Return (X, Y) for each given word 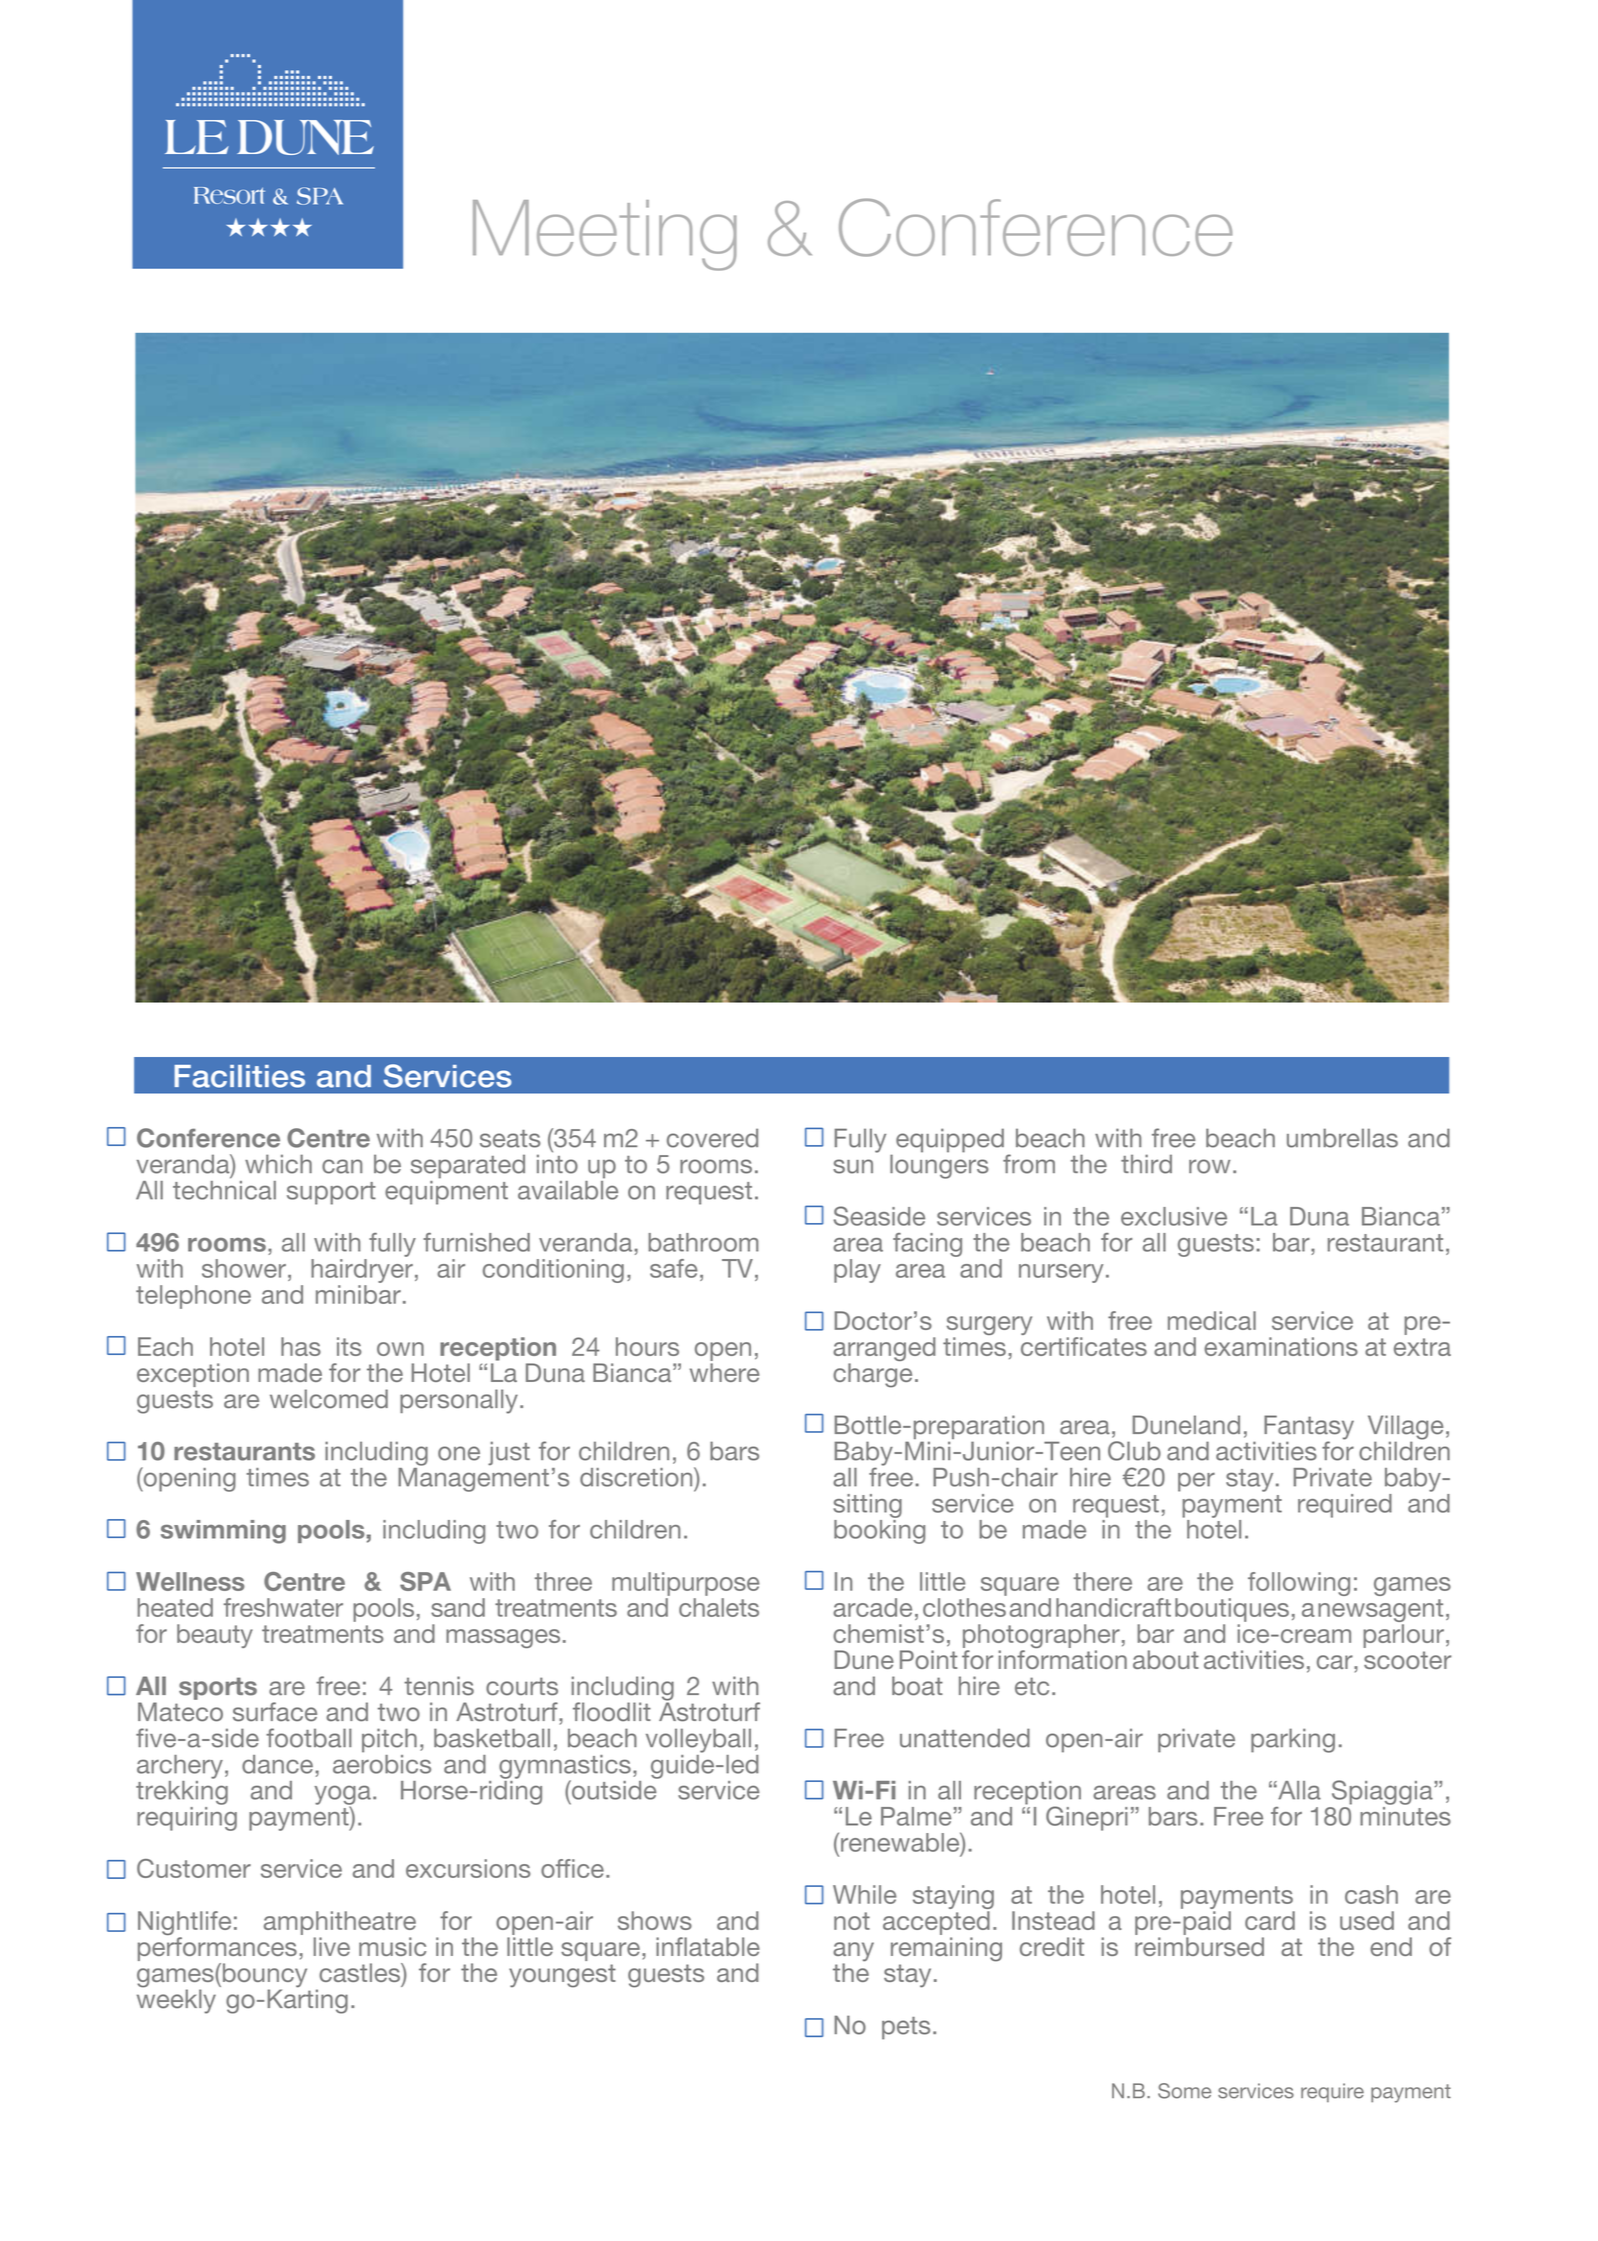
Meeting (605, 235)
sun (853, 1166)
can (342, 1166)
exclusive (1174, 1216)
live (332, 1946)
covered (712, 1138)
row (1209, 1166)
